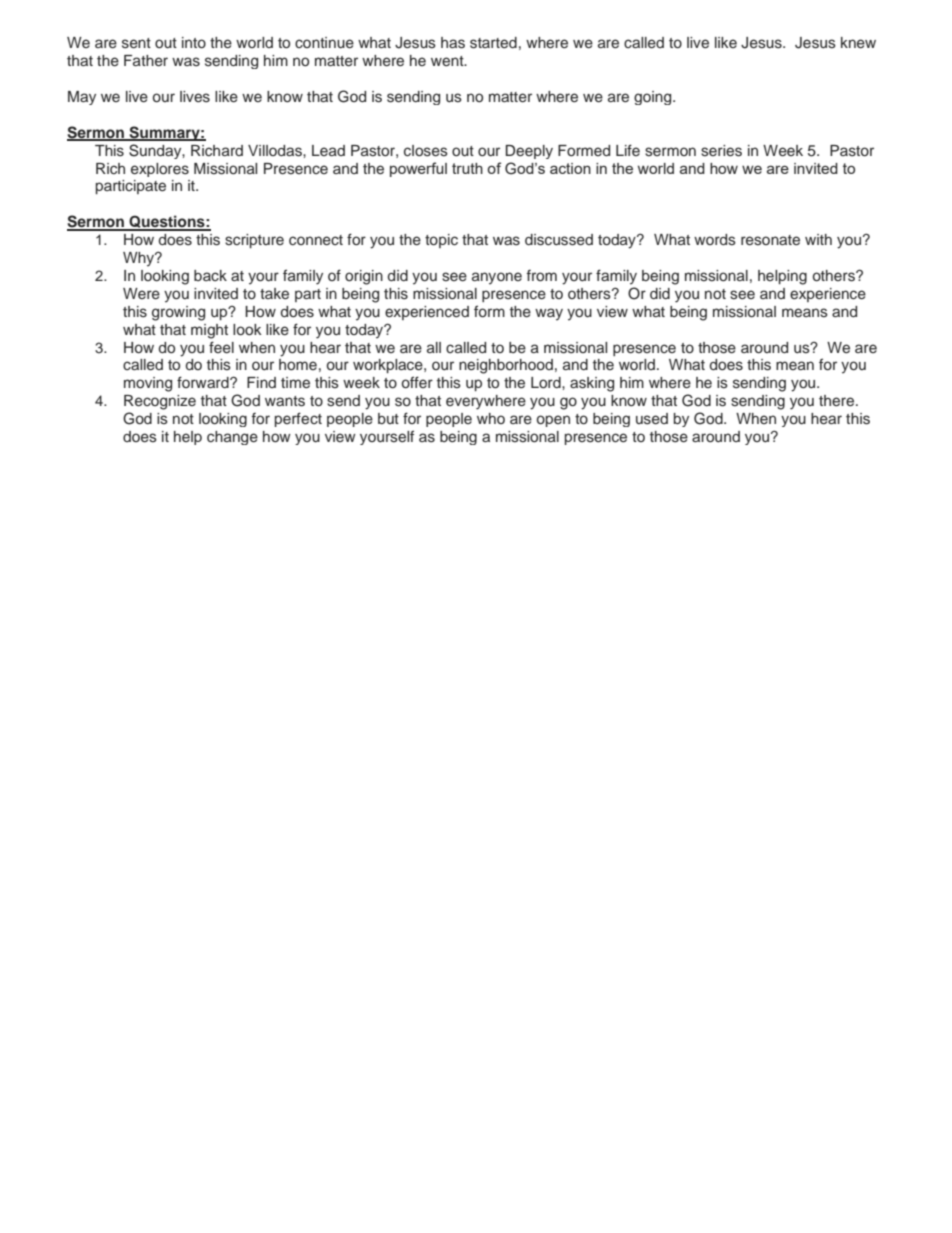 The image size is (952, 1233). I want to click on closes, so click(426, 151).
